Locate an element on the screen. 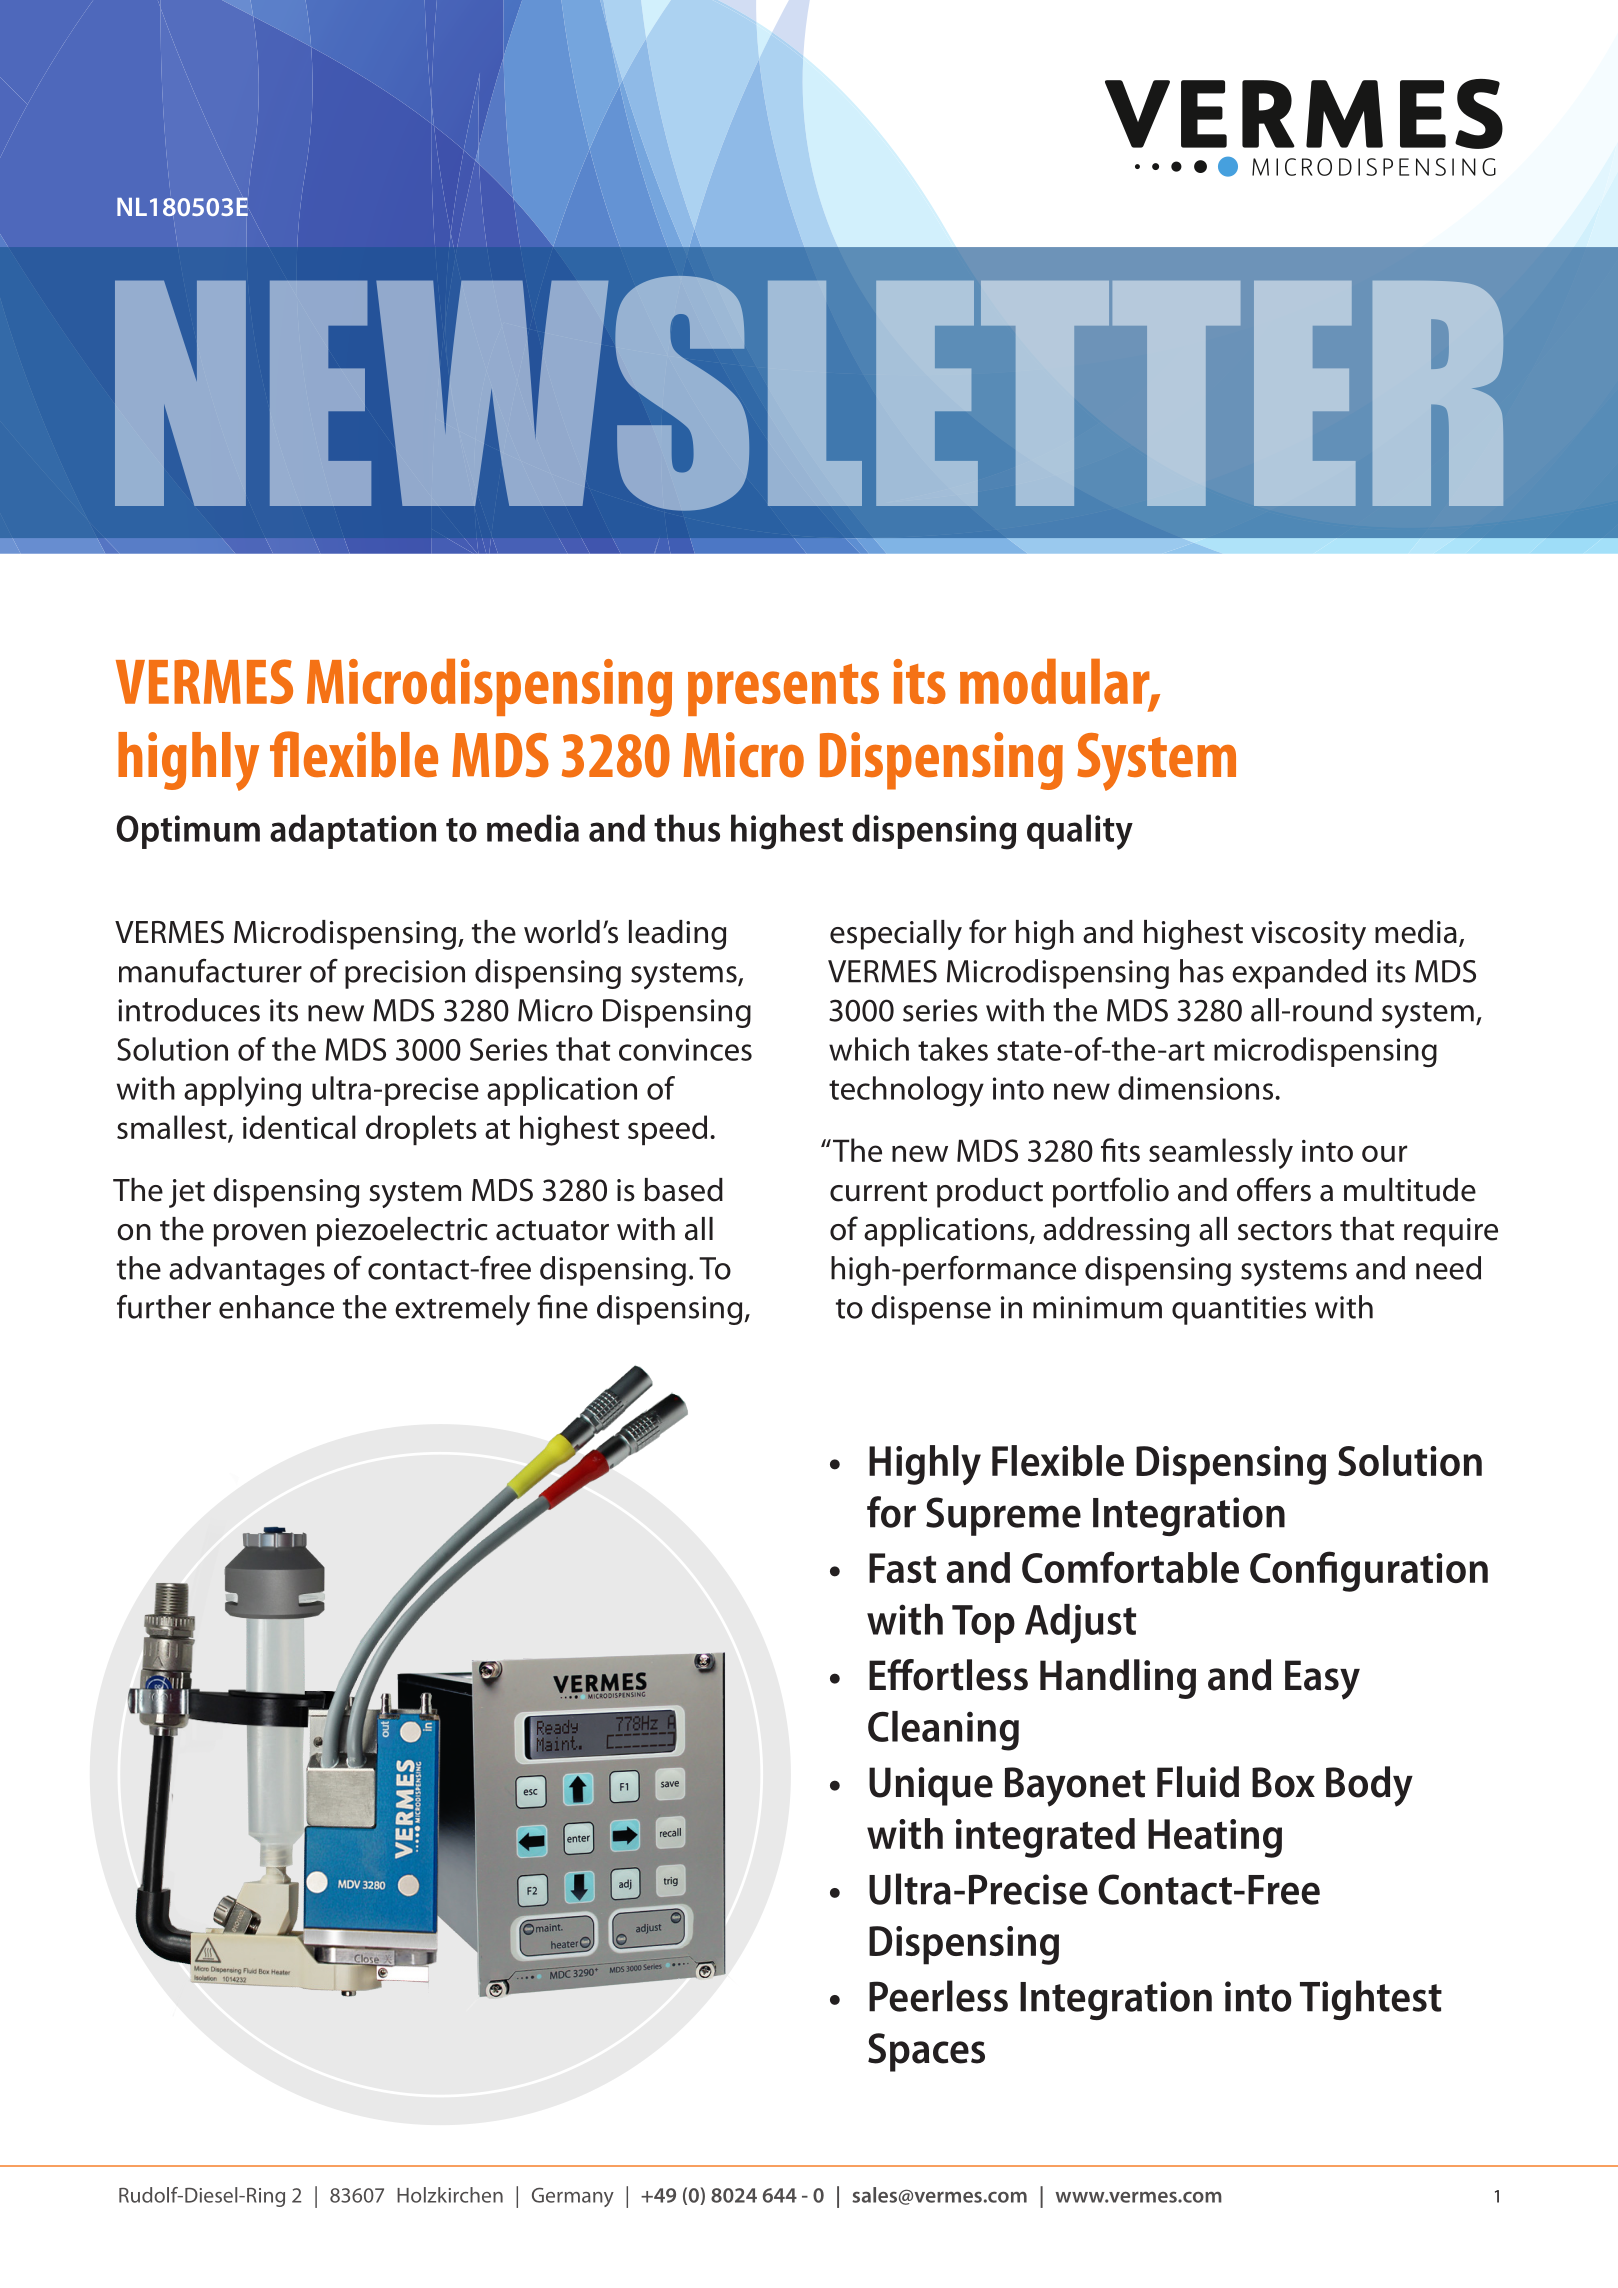 The image size is (1618, 2288). extremely is located at coordinates (462, 1310).
